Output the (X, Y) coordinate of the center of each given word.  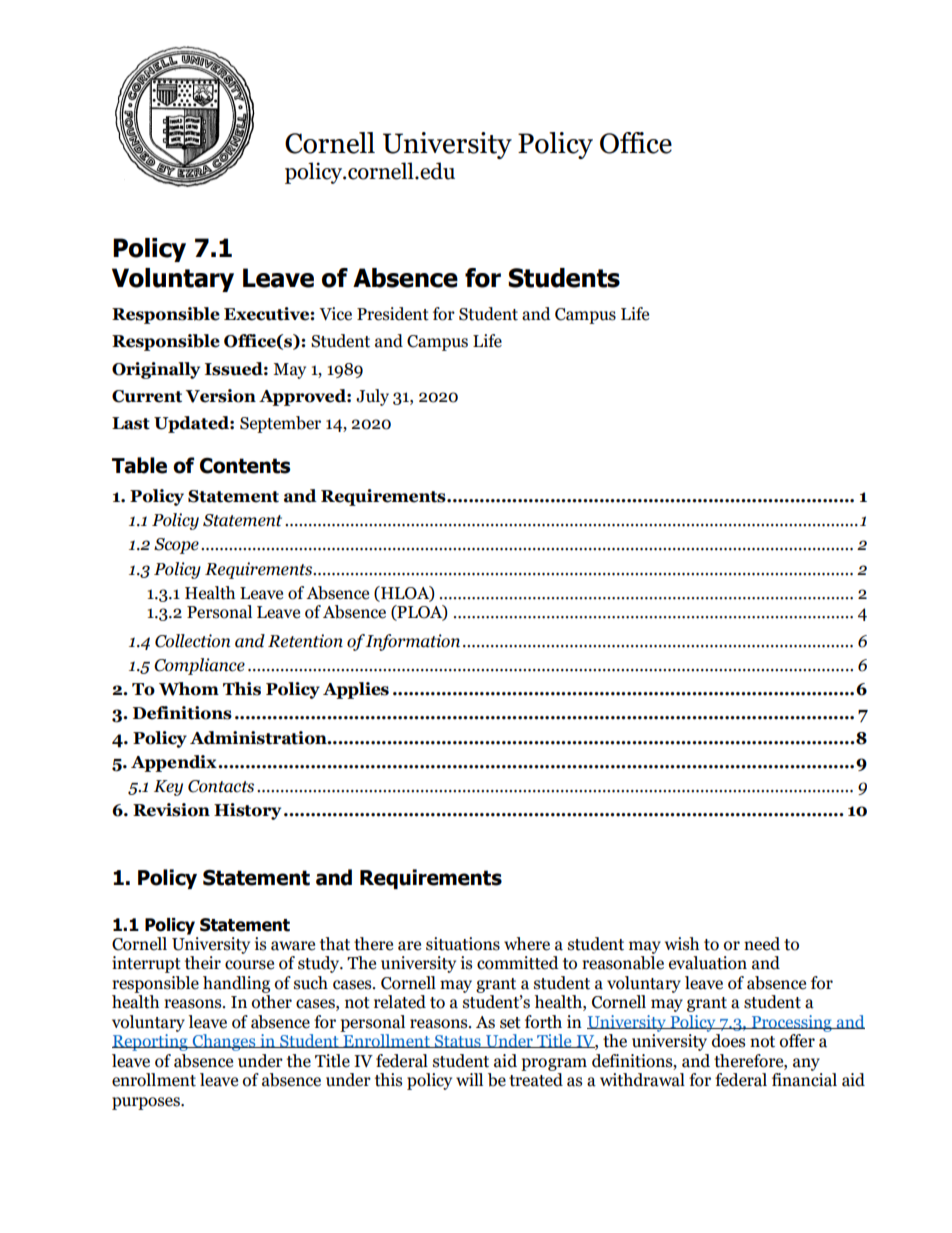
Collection (192, 641)
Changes (224, 1042)
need (762, 944)
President (393, 314)
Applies (356, 690)
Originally (156, 370)
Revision (171, 810)
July (372, 397)
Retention (305, 641)
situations (463, 944)
